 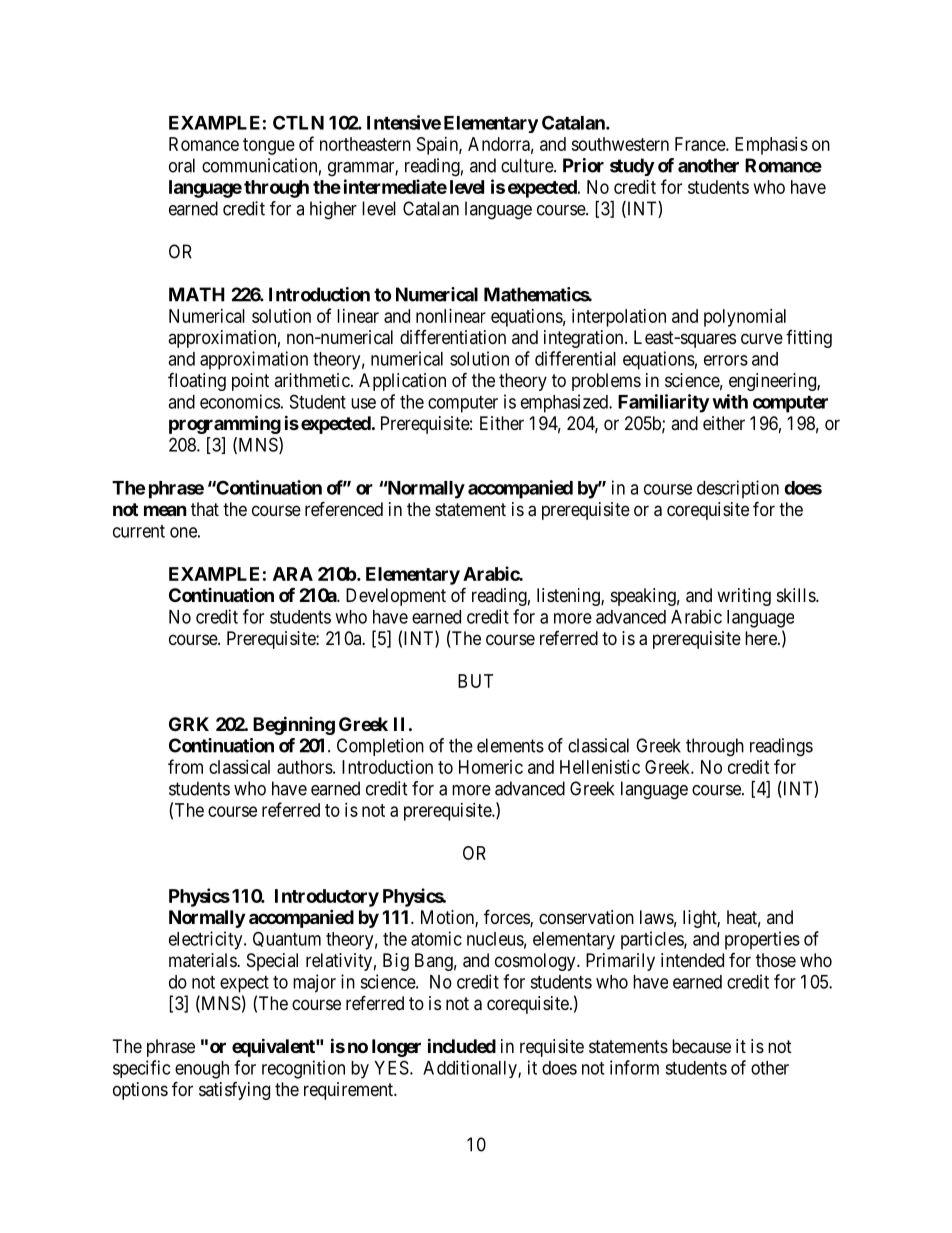 I want to click on current, so click(x=139, y=531).
